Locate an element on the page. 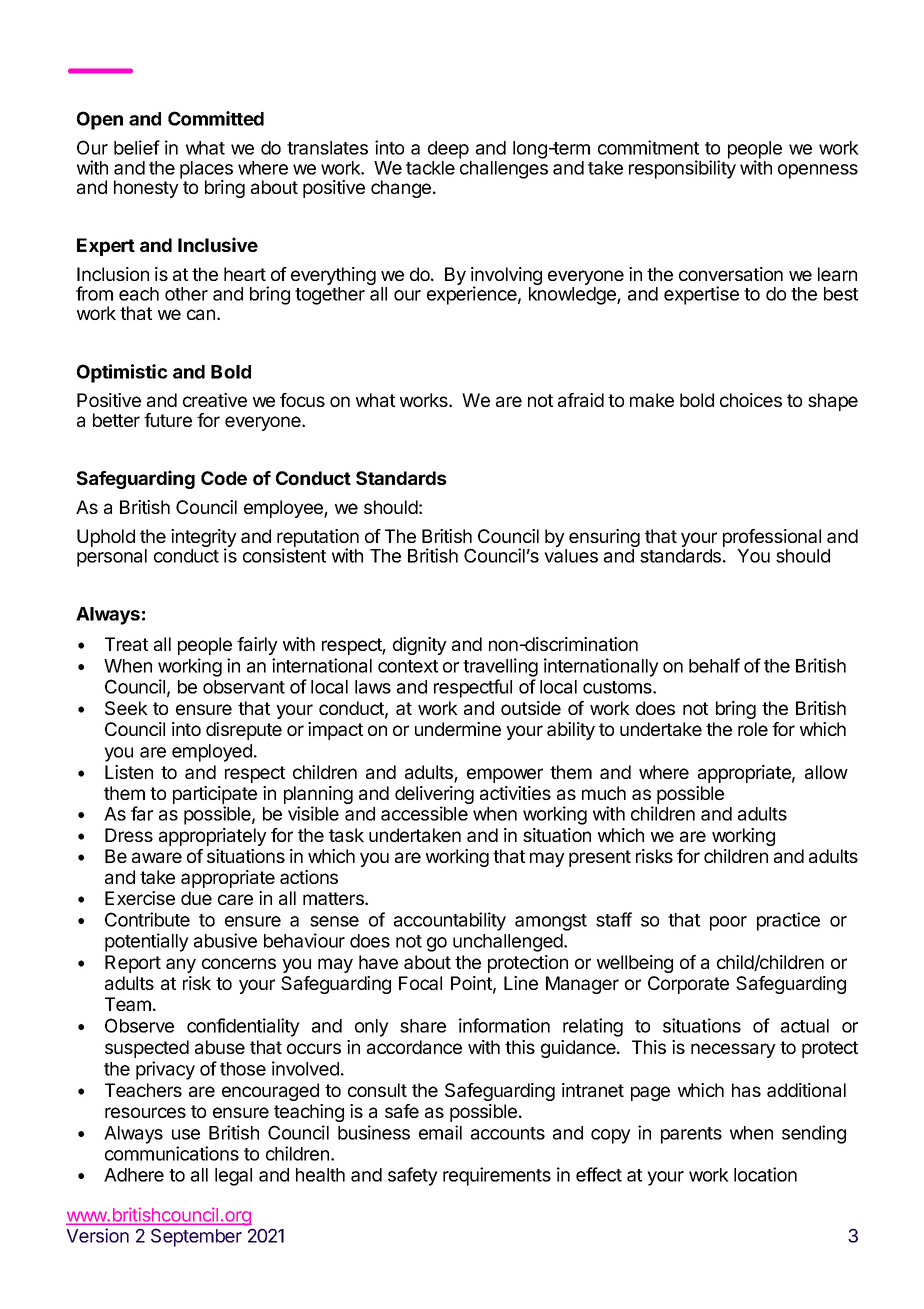  poor is located at coordinates (728, 923).
